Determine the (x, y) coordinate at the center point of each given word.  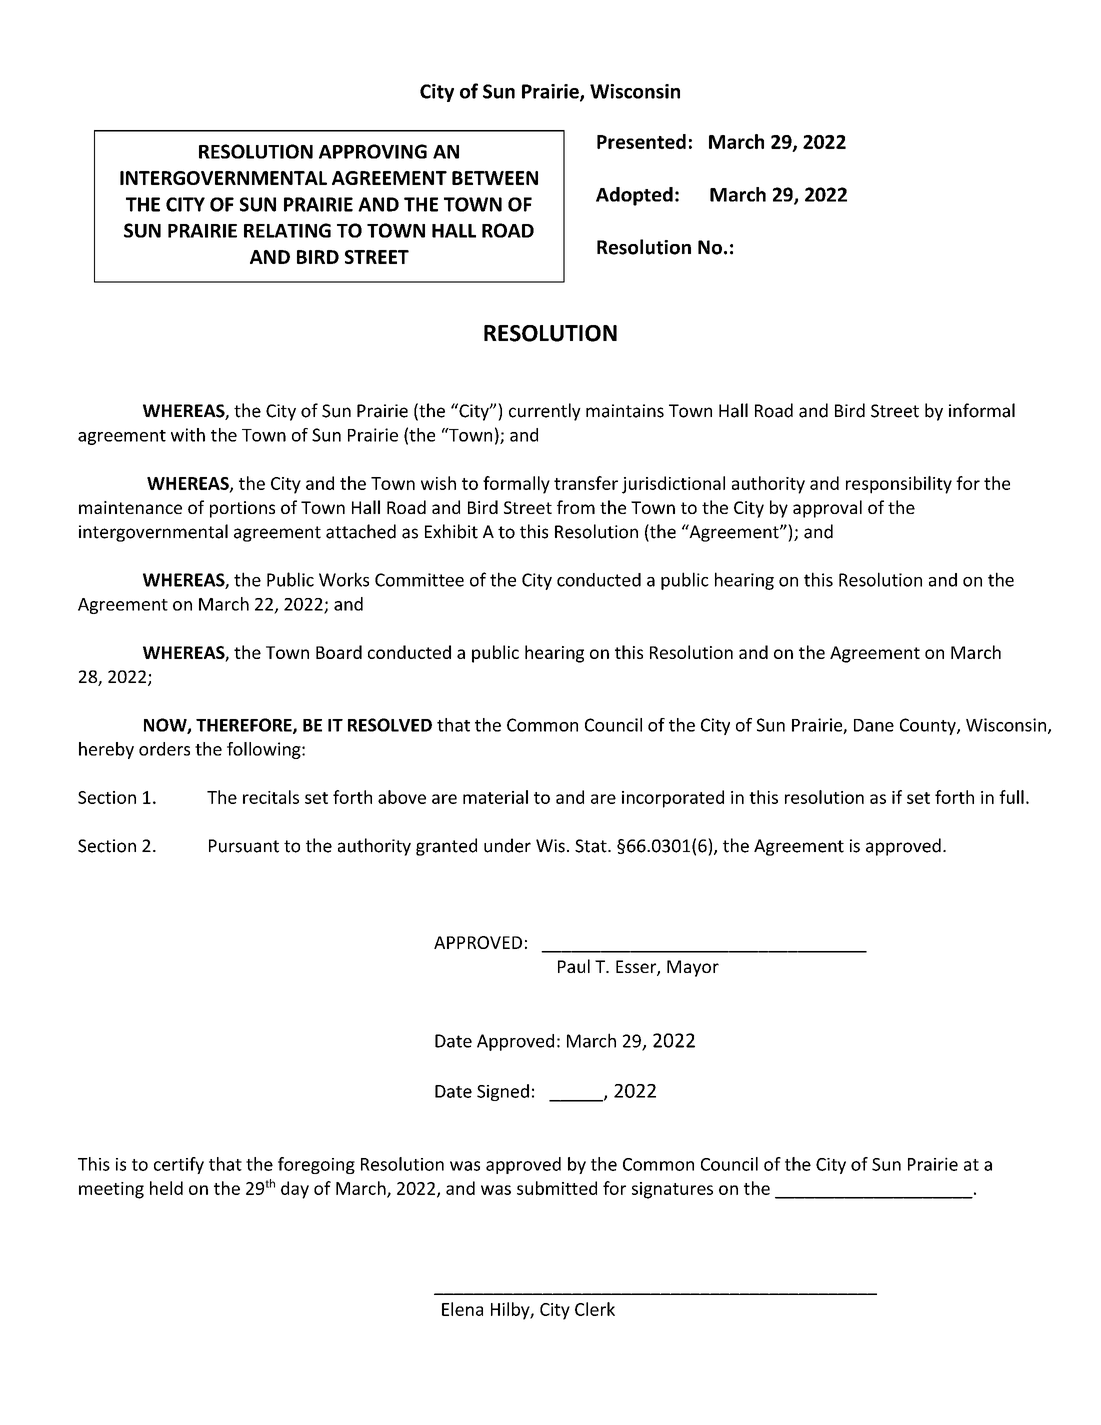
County (929, 726)
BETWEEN (495, 178)
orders (164, 749)
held (166, 1188)
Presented (641, 141)
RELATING (287, 230)
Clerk (595, 1309)
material (495, 797)
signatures (672, 1190)
